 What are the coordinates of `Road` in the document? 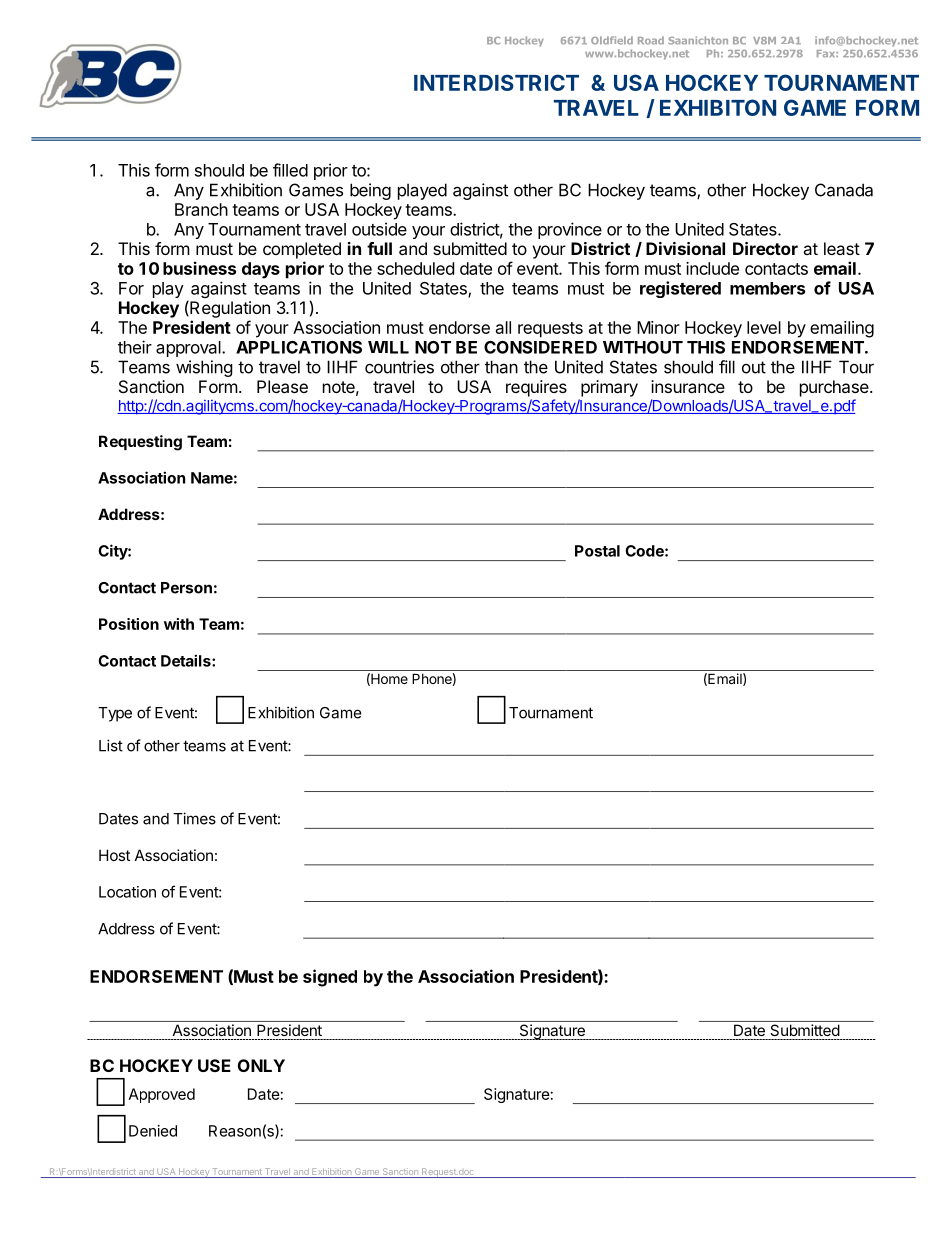 It's located at (651, 40).
